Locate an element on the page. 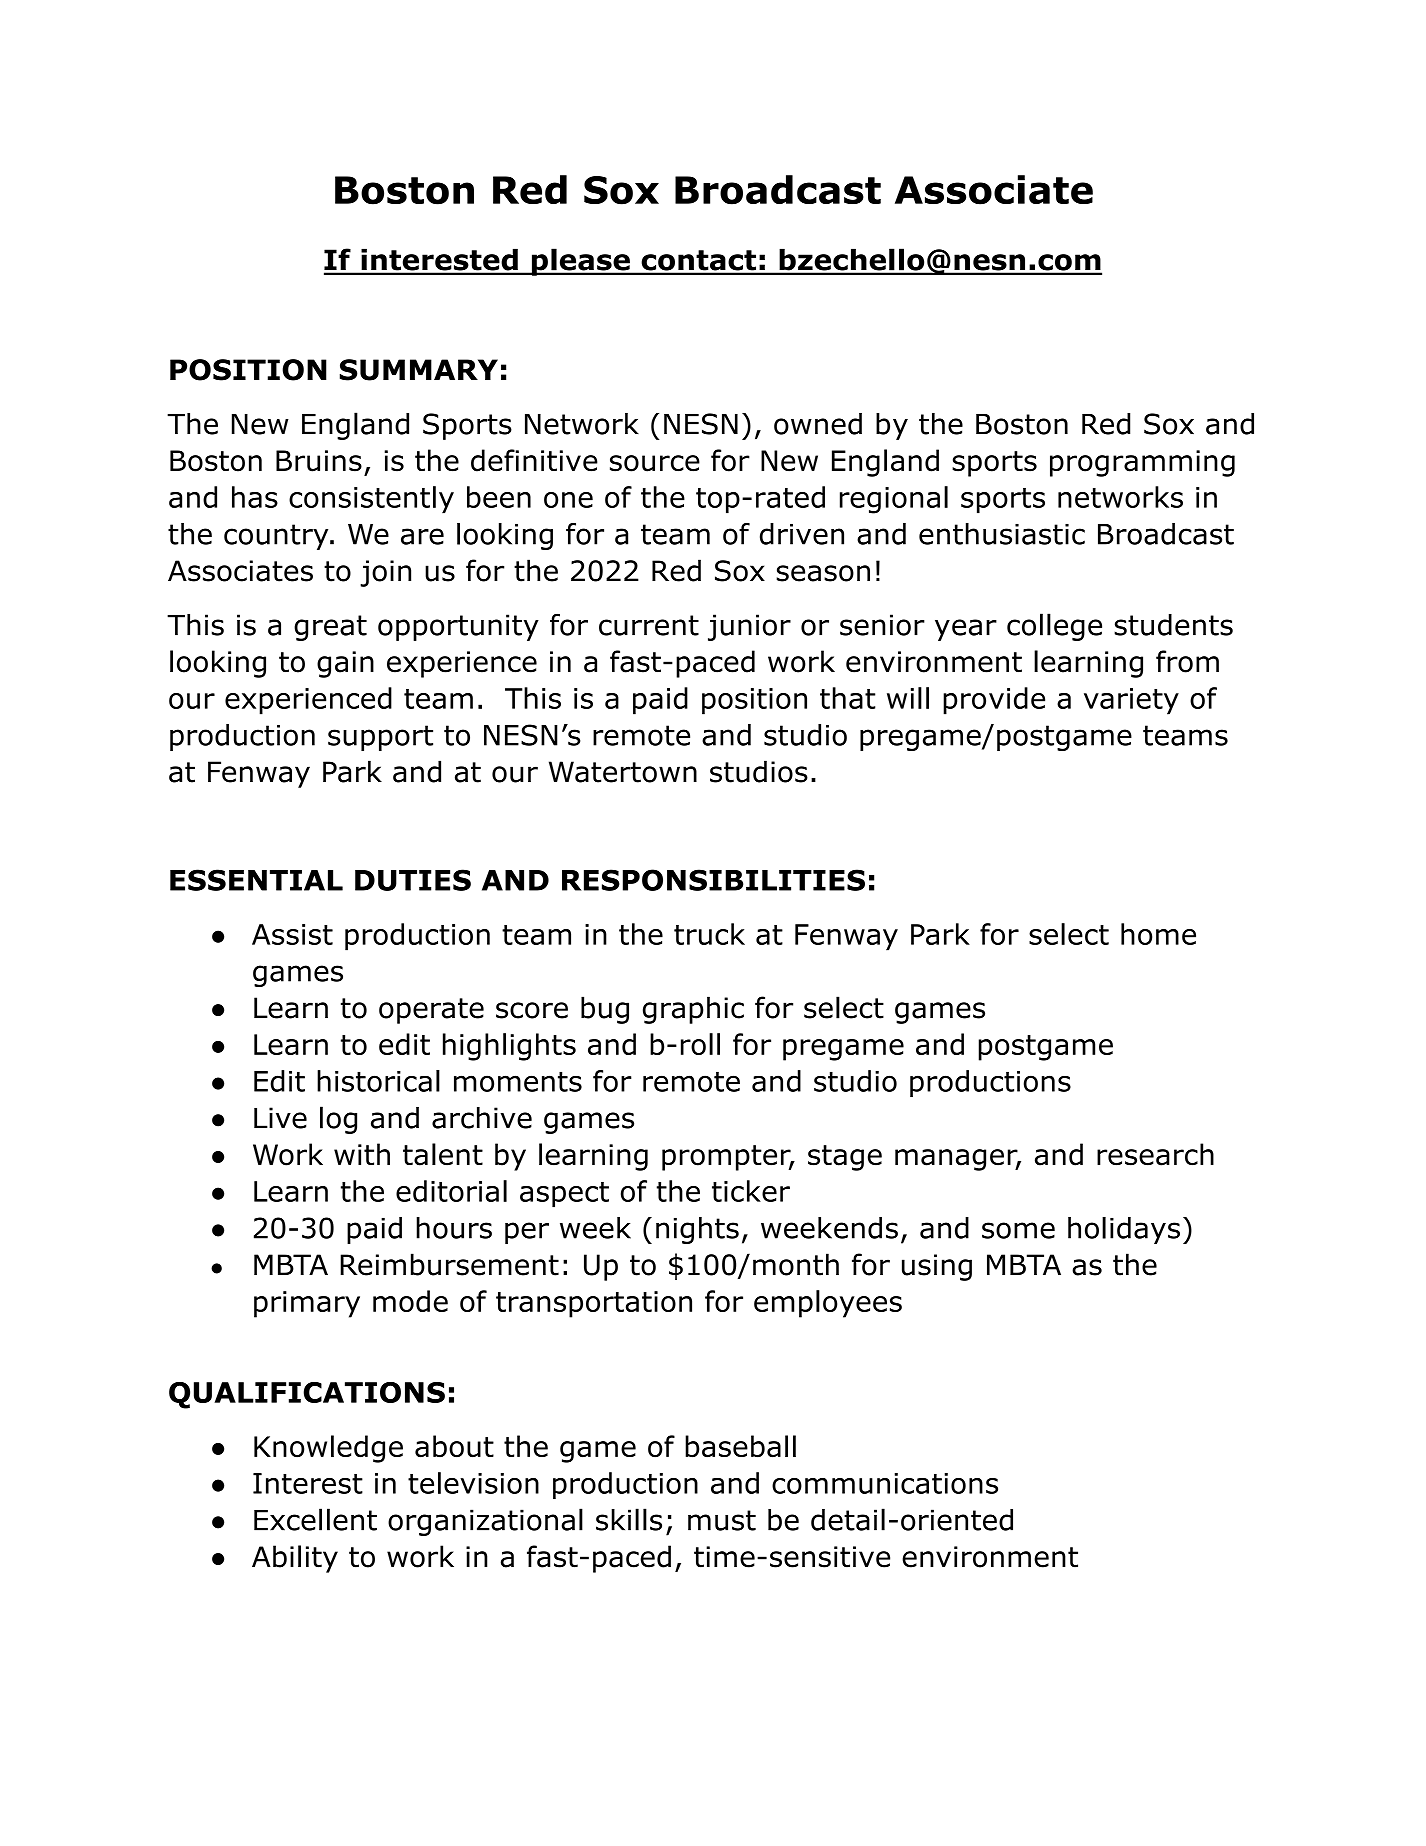 Image resolution: width=1426 pixels, height=1846 pixels. must is located at coordinates (722, 1520).
